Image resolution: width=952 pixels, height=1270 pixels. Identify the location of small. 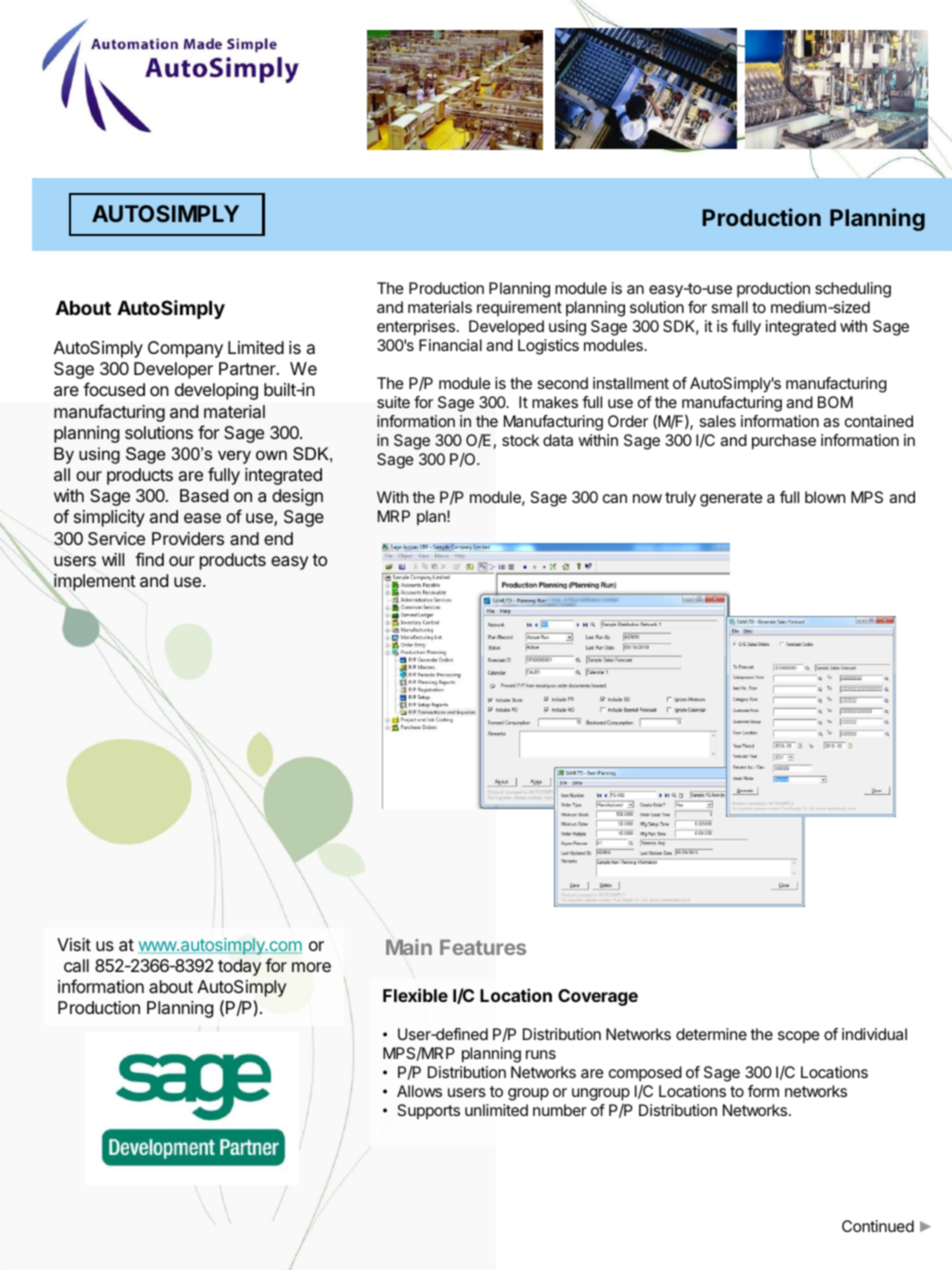
(730, 307).
